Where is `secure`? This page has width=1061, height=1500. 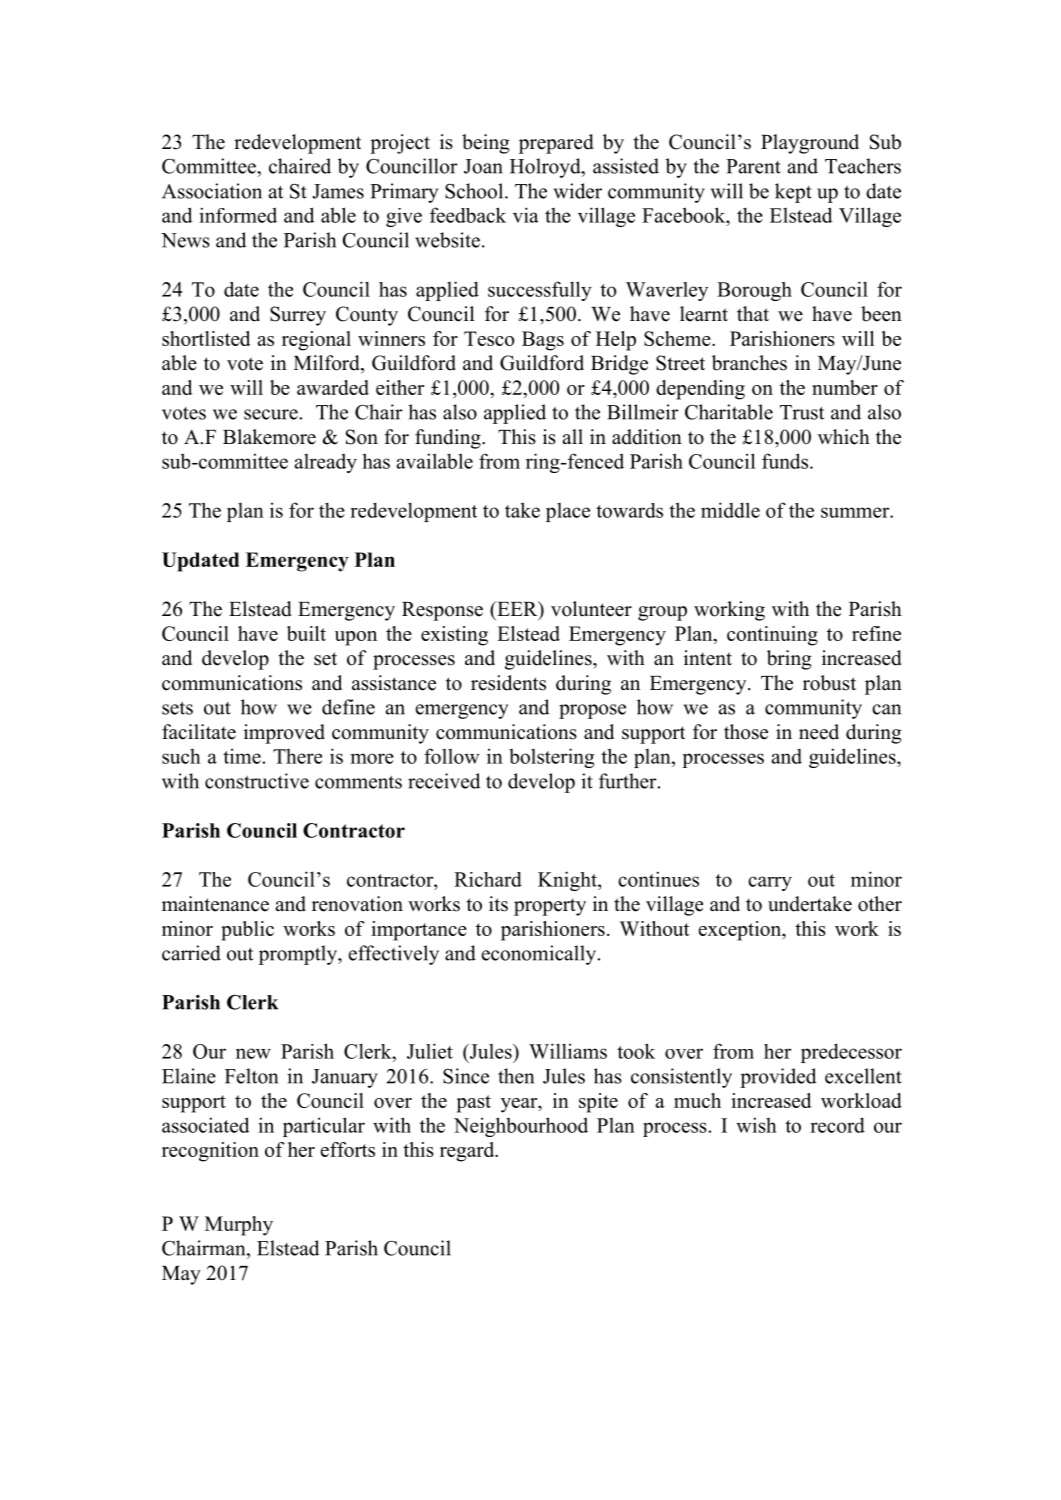
secure is located at coordinates (271, 414).
